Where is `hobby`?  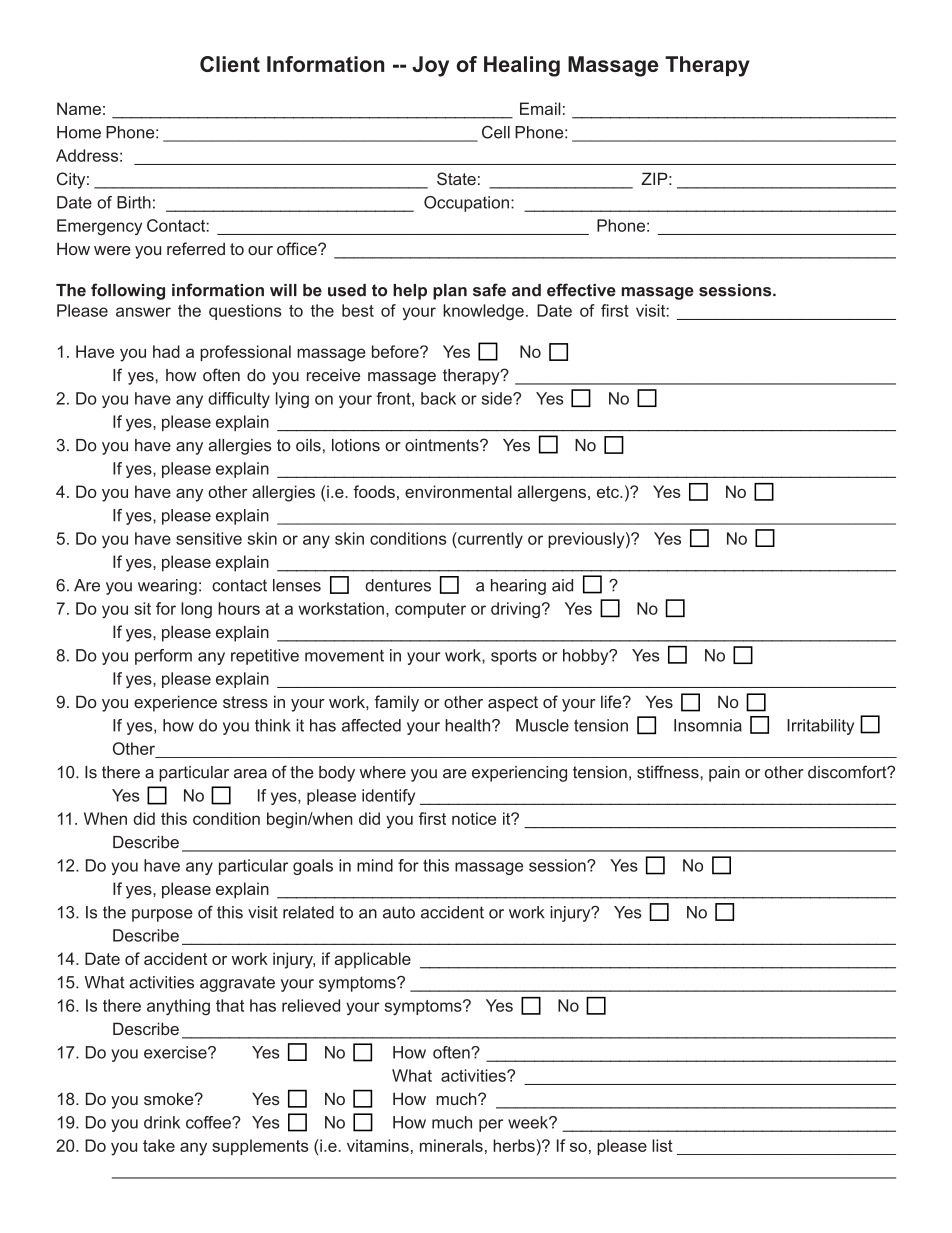 hobby is located at coordinates (587, 657).
